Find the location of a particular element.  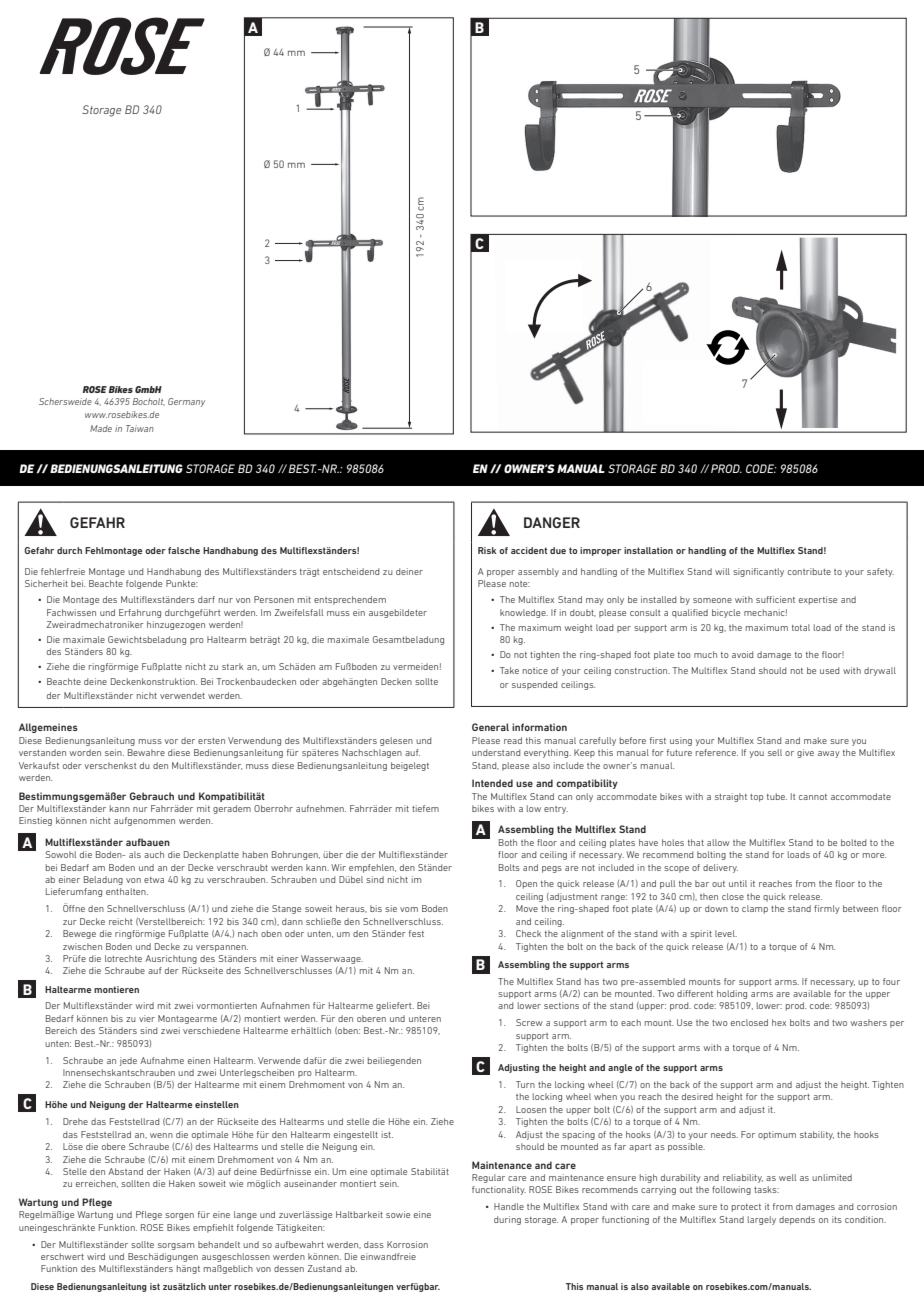

depends is located at coordinates (797, 1220).
